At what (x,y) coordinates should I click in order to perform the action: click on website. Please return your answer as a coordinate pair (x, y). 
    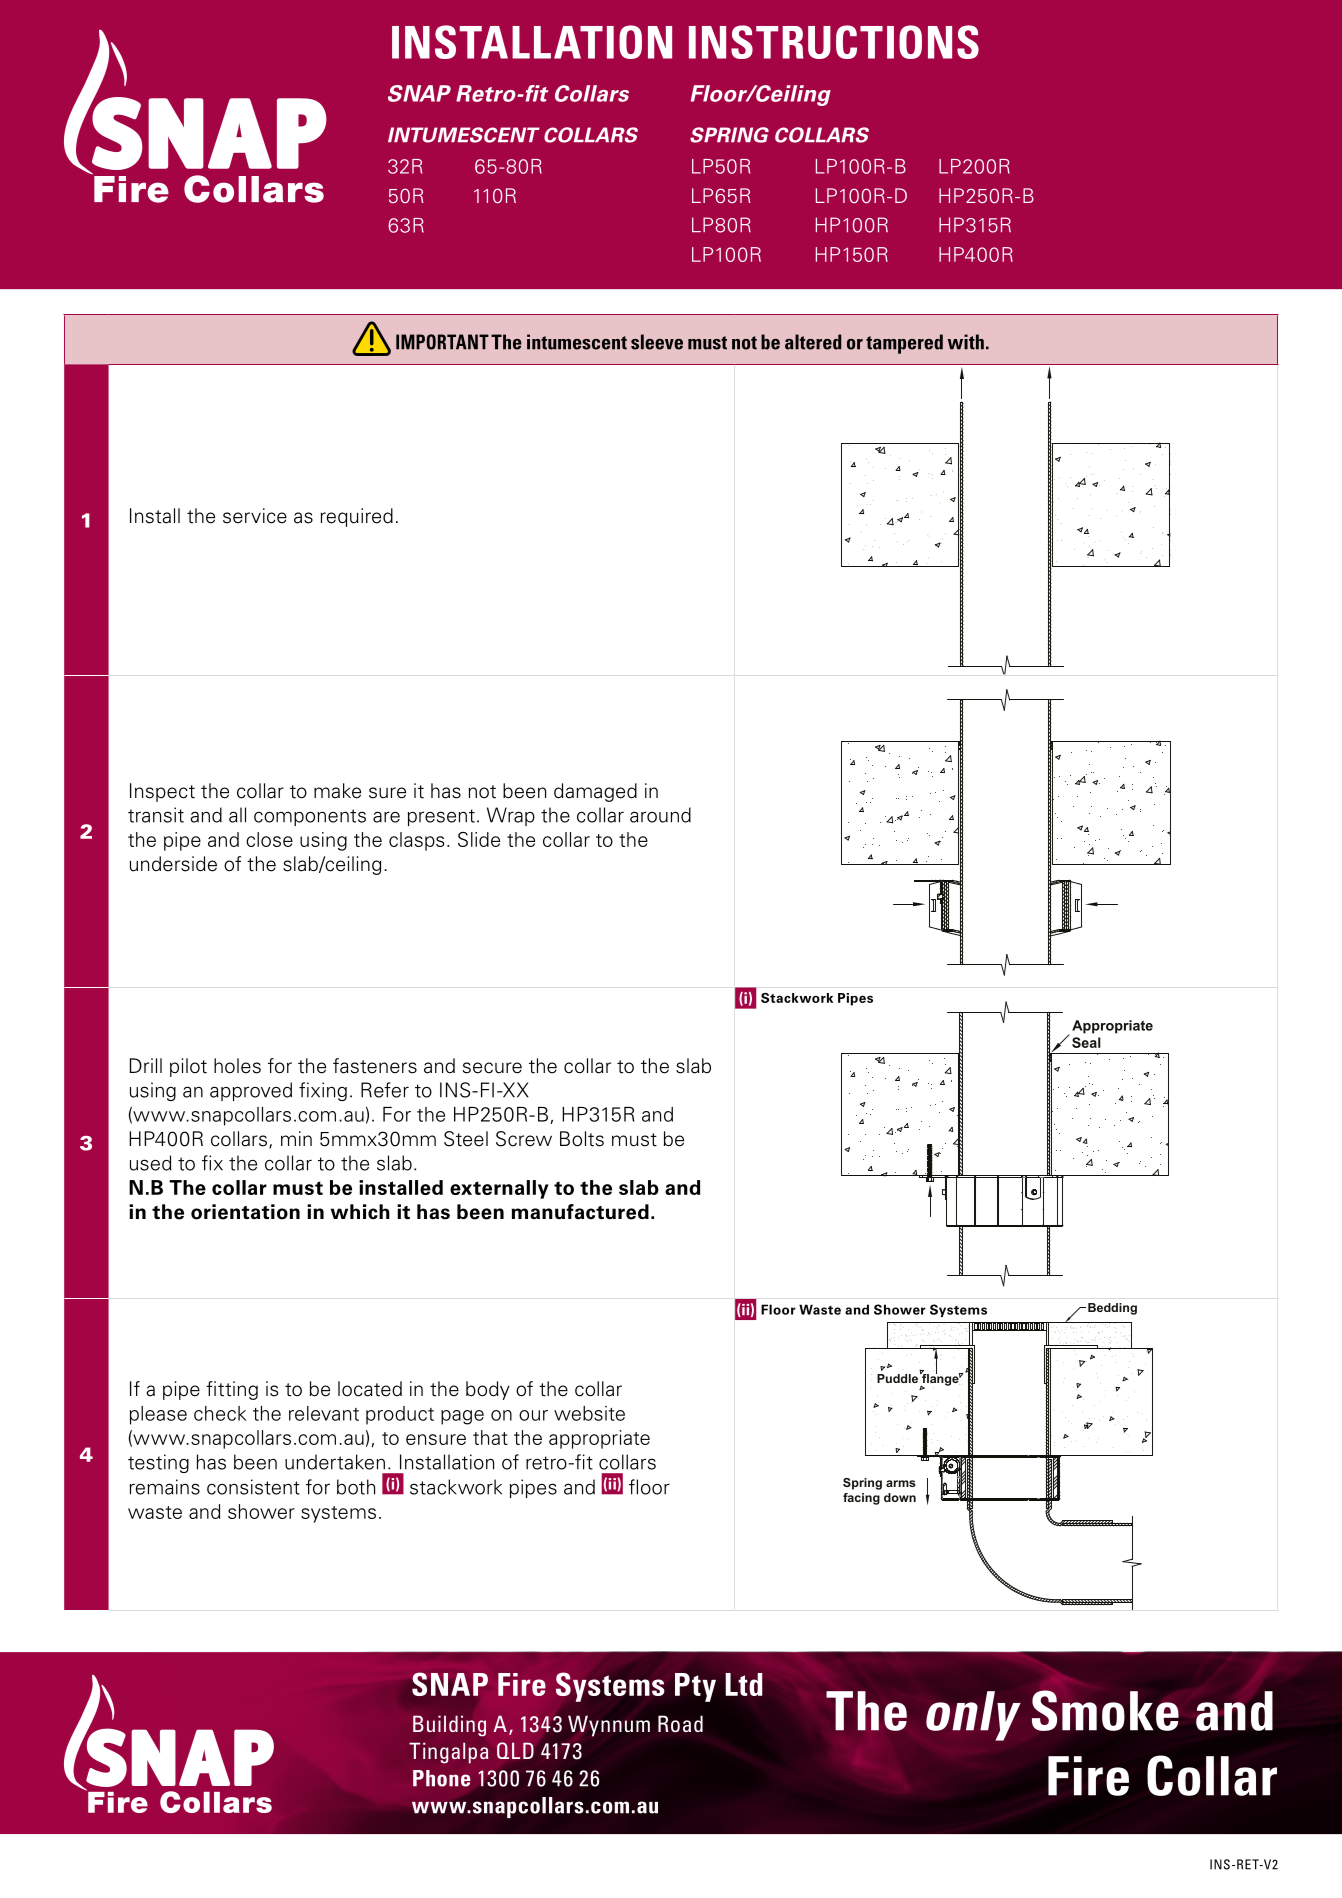
    Looking at the image, I should click on (589, 1413).
